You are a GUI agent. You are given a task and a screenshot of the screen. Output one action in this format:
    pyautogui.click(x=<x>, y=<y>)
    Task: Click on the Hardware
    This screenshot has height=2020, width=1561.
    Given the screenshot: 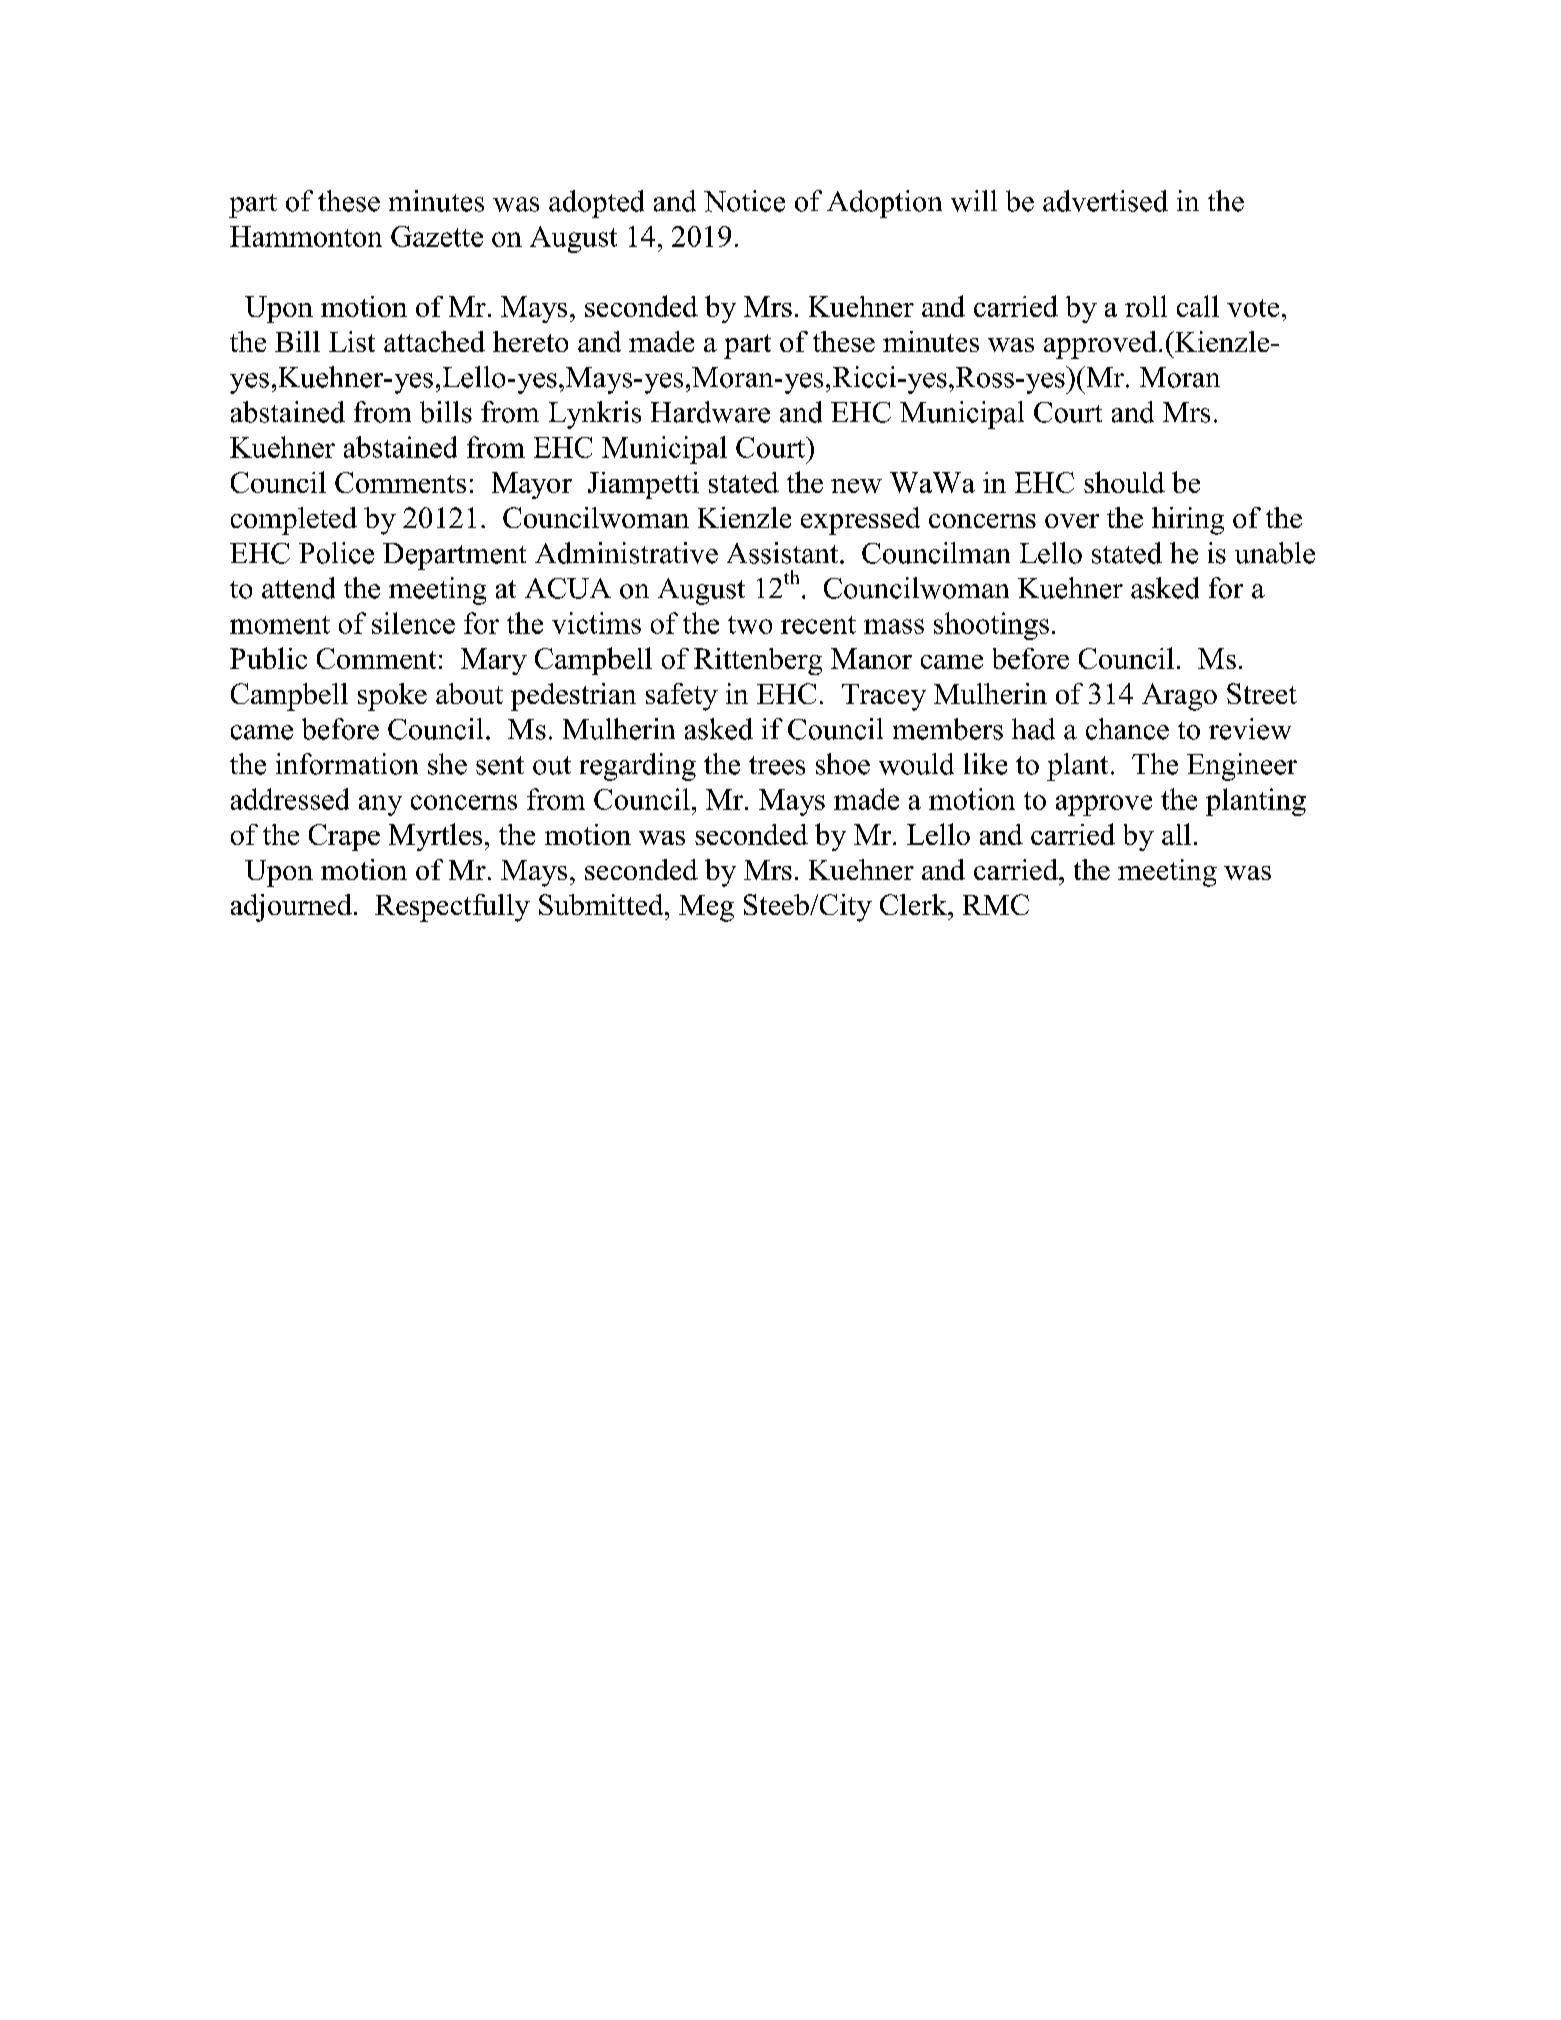 What is the action you would take?
    pyautogui.click(x=710, y=412)
